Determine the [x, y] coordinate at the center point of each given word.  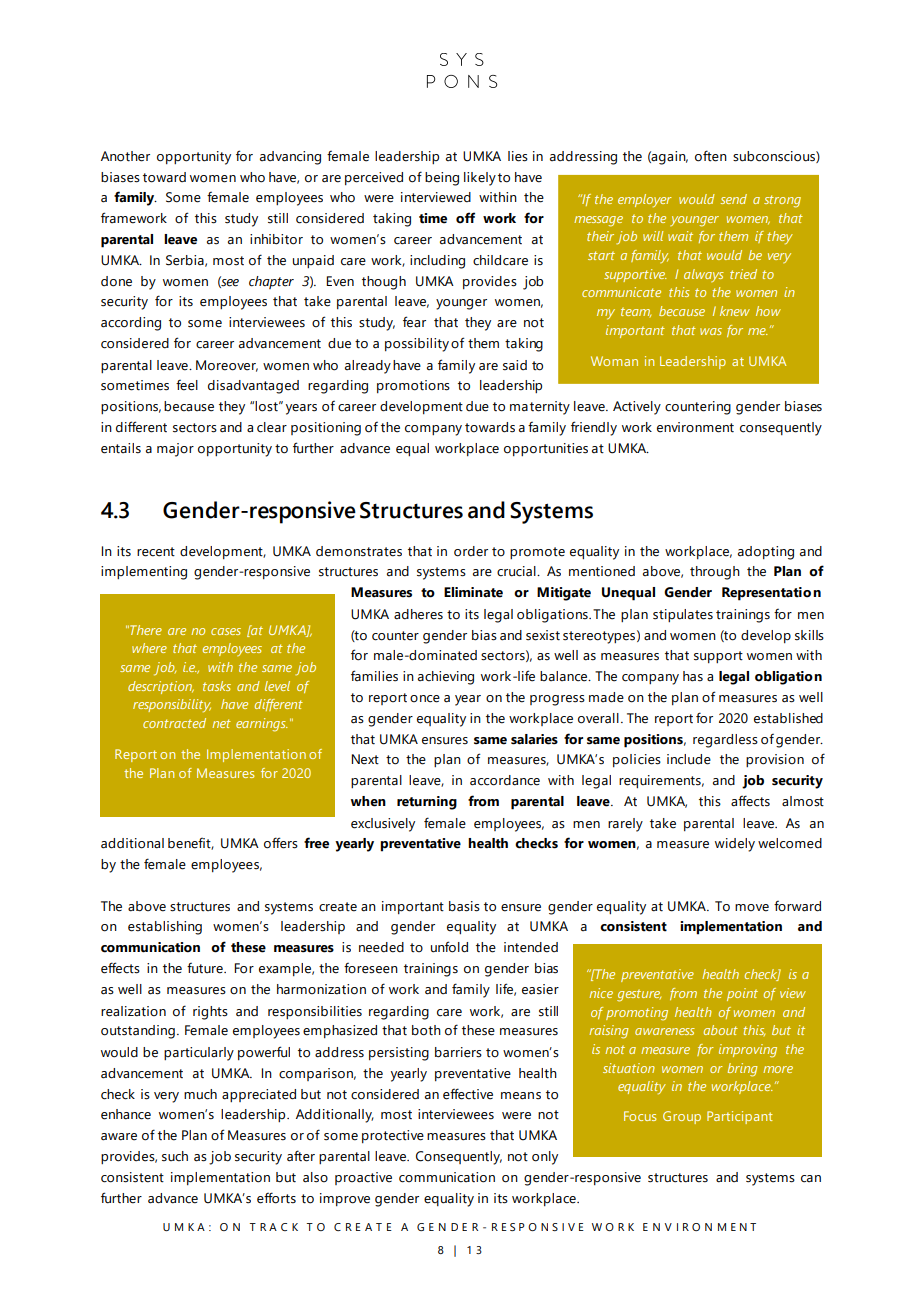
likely [480, 179]
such [175, 1156]
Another [125, 156]
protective [393, 1136]
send [734, 199]
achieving [446, 678]
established [788, 718]
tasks [217, 686]
